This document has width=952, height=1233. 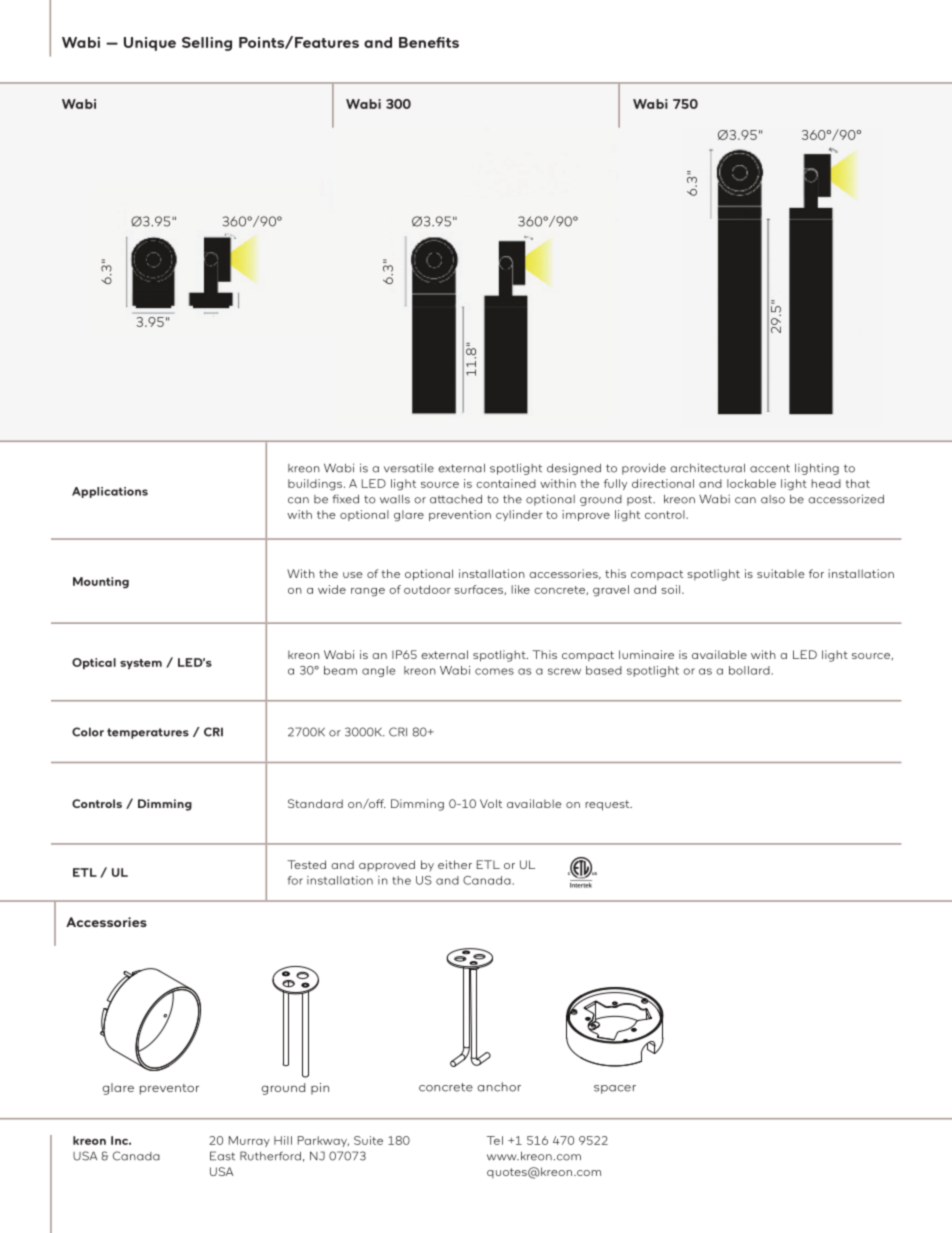 I want to click on Benefits, so click(x=429, y=42).
